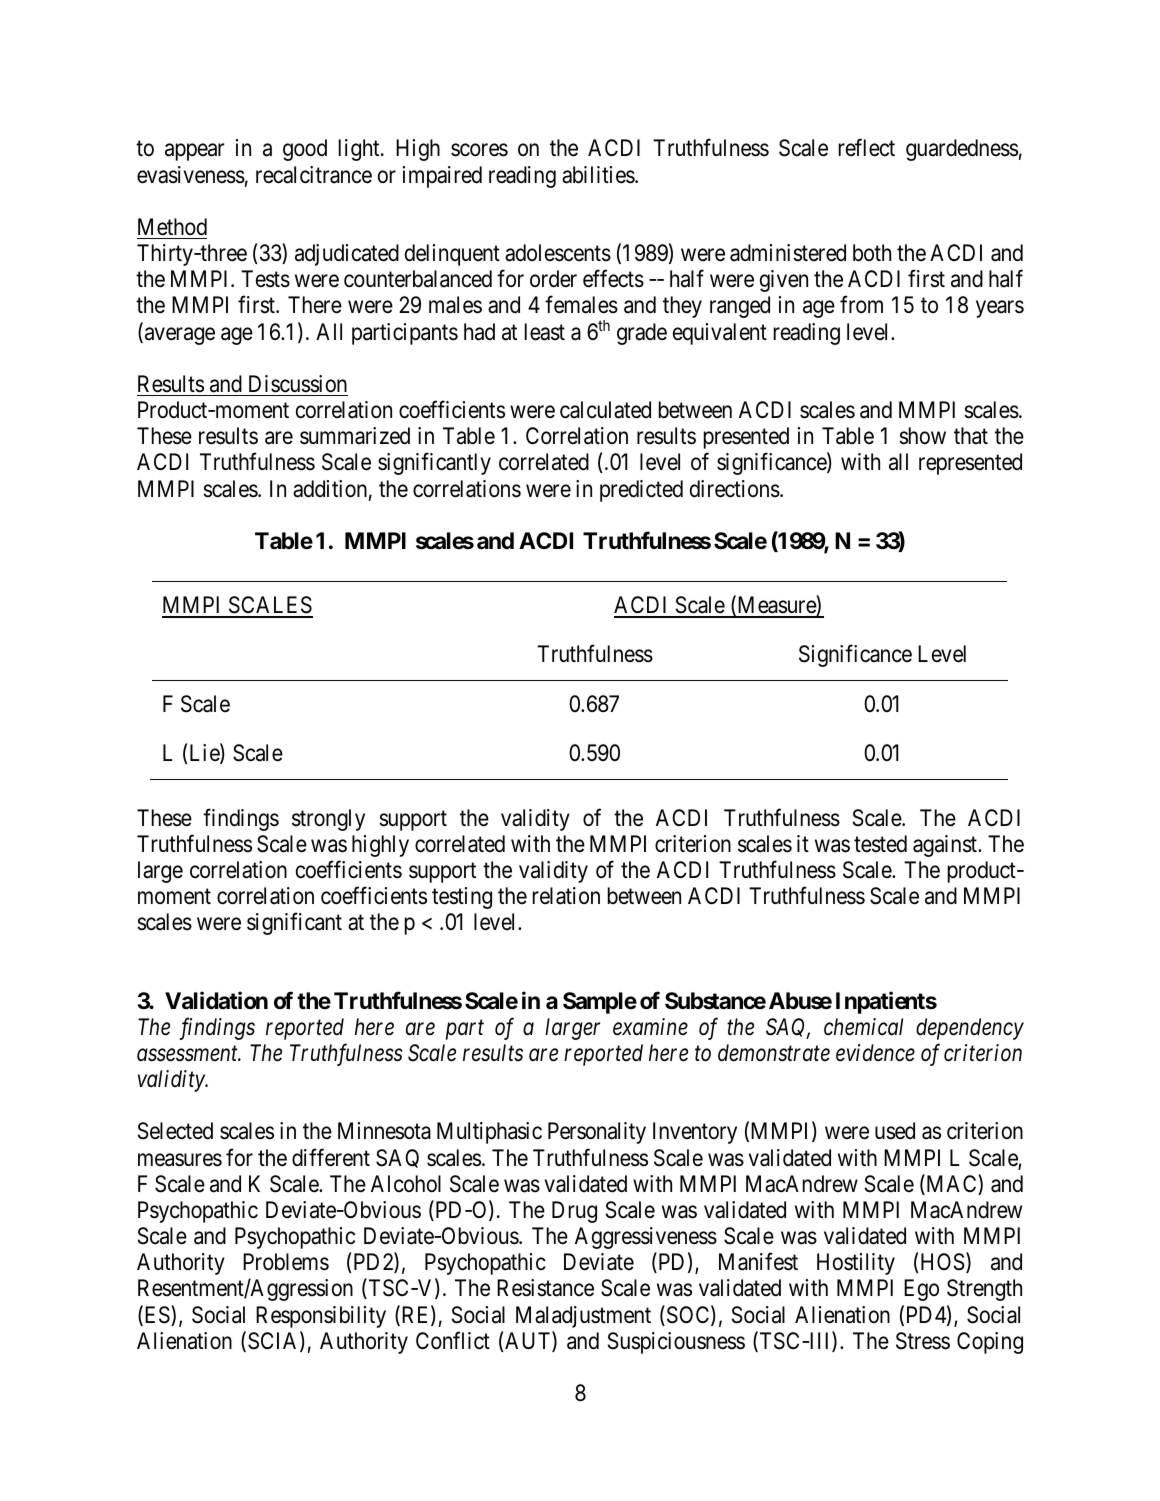  What do you see at coordinates (599, 175) in the screenshot?
I see `abilities` at bounding box center [599, 175].
